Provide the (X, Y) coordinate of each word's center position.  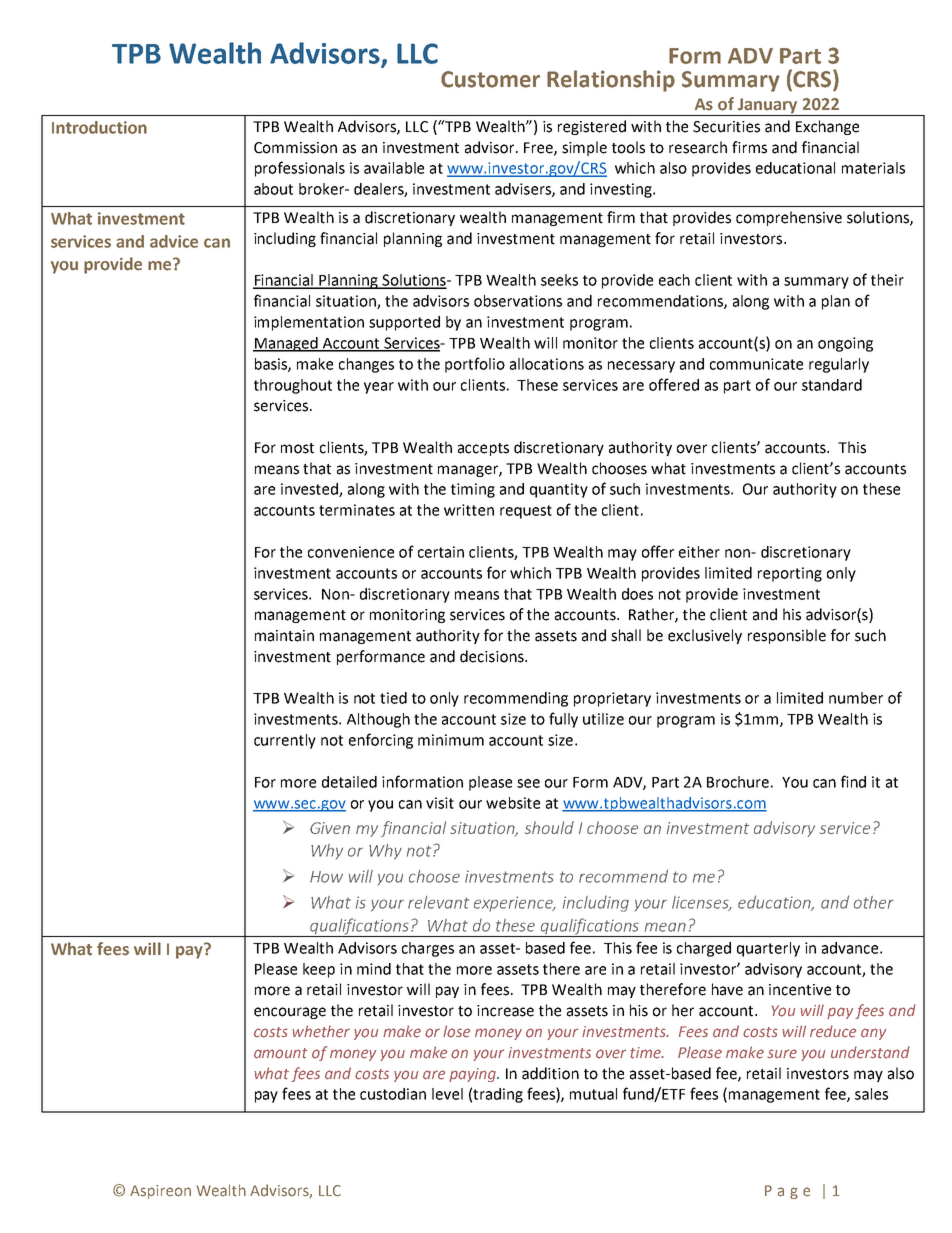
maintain (284, 636)
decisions (493, 656)
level (447, 1094)
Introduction (99, 127)
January (767, 107)
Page (787, 1192)
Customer (490, 79)
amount (281, 1053)
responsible (787, 636)
